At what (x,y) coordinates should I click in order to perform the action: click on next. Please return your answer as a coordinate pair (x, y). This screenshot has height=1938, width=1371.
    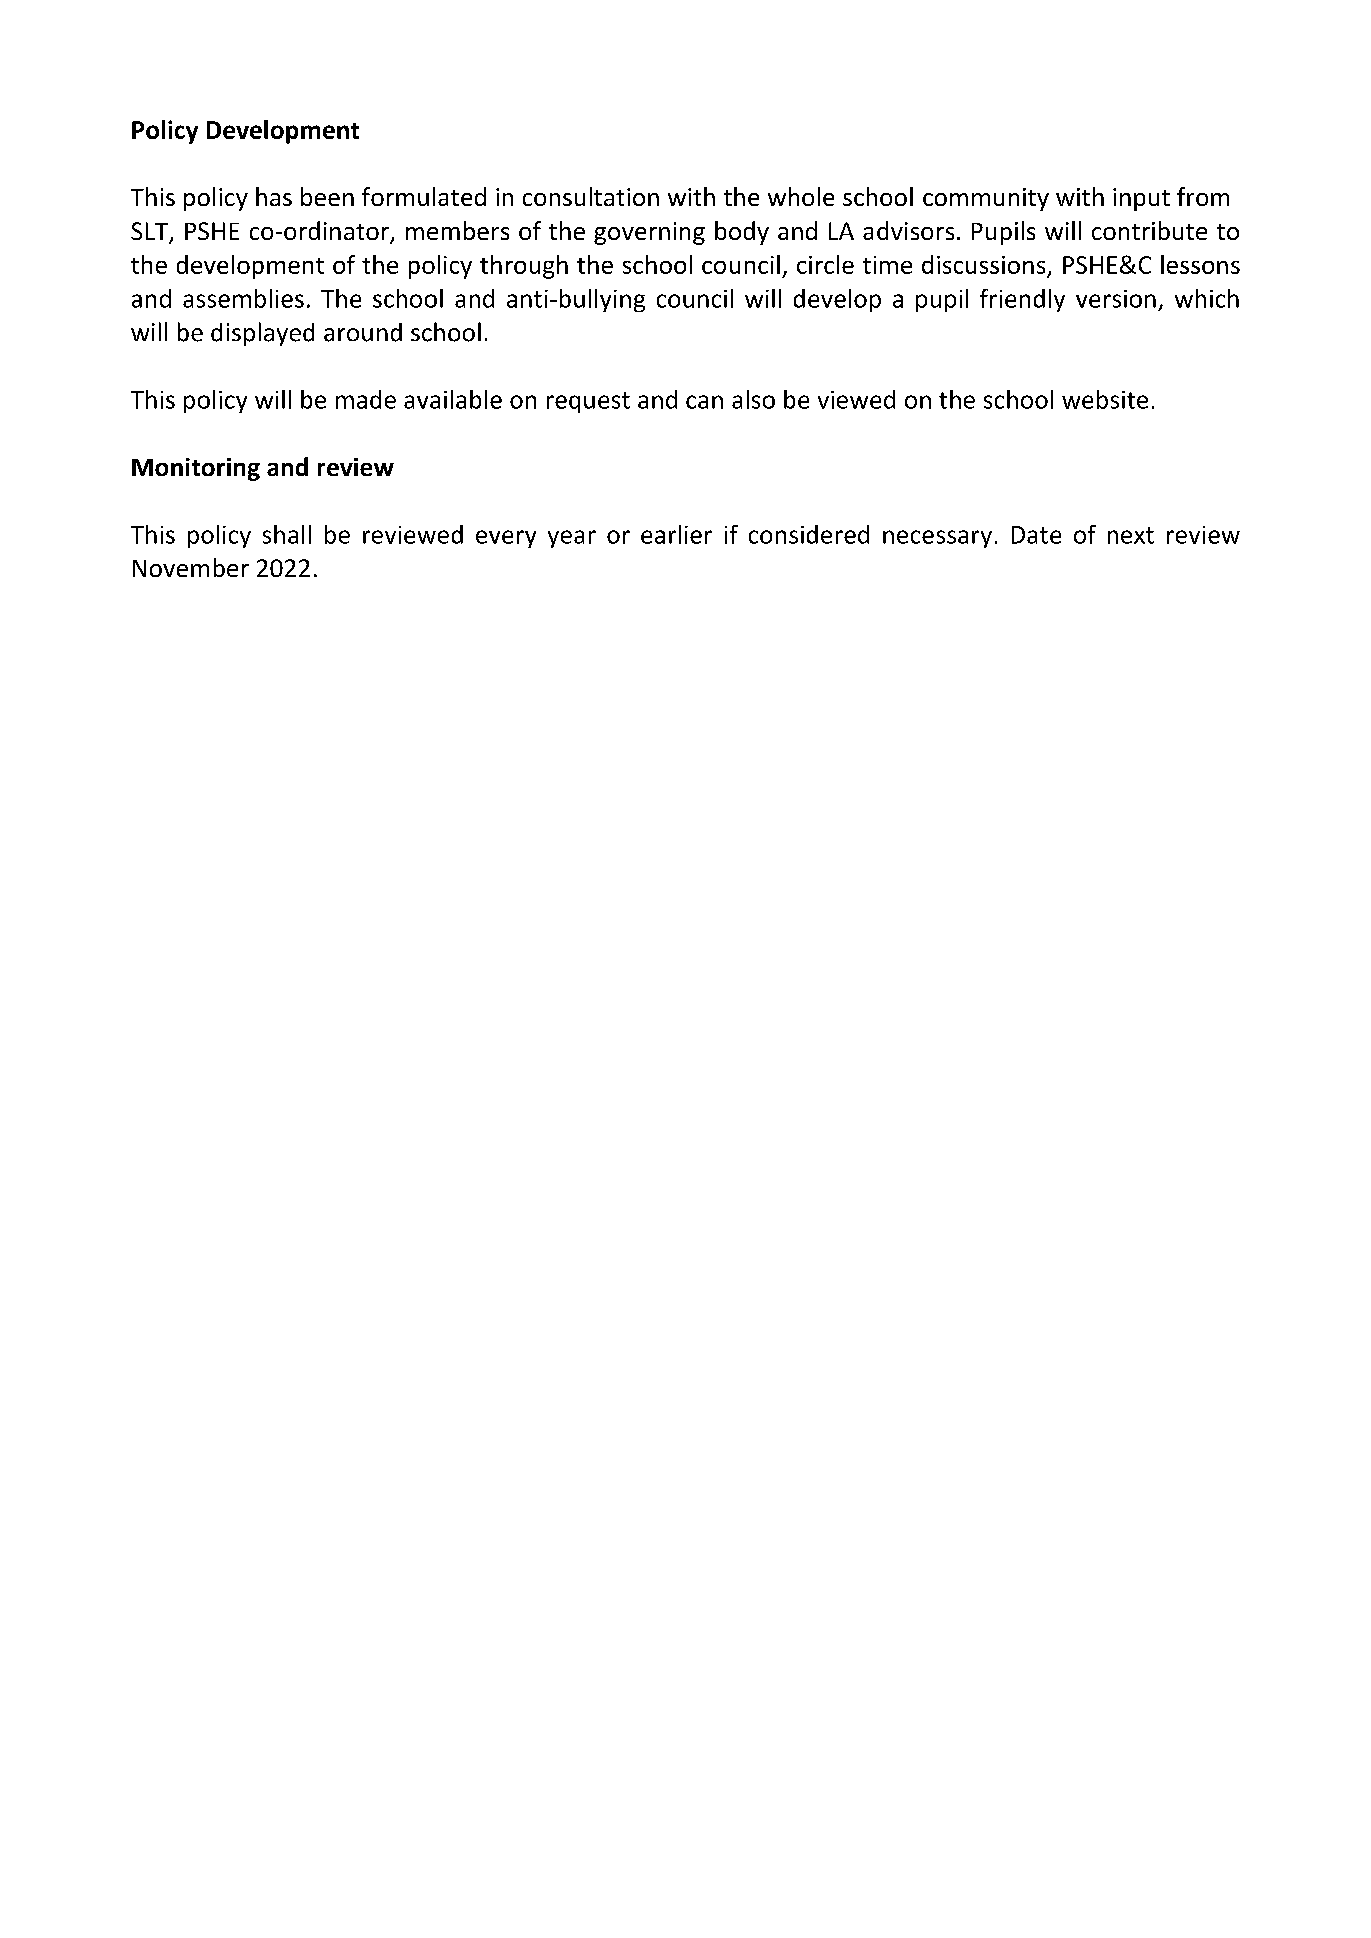
    Looking at the image, I should click on (1131, 535).
